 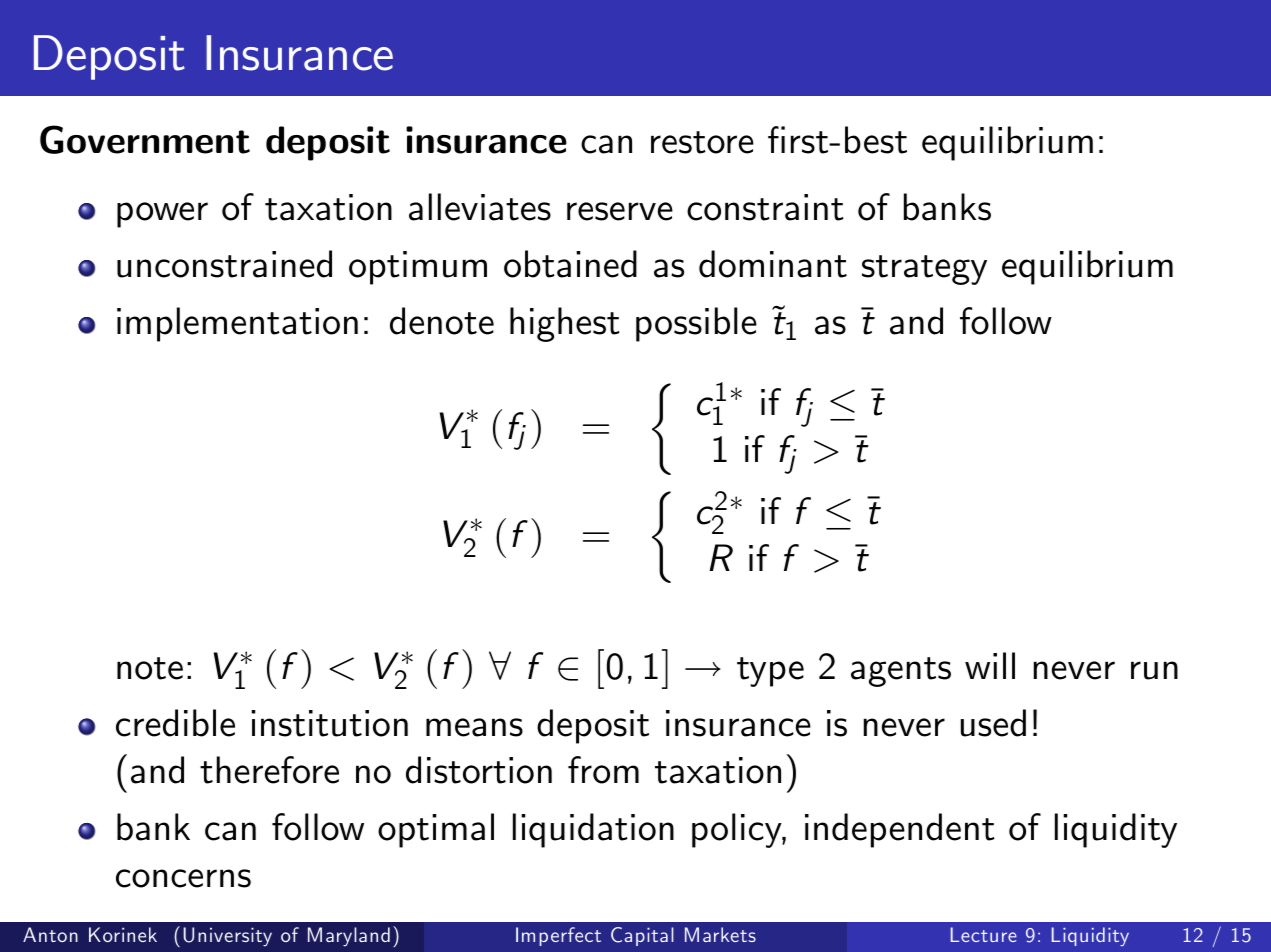 What do you see at coordinates (565, 324) in the screenshot?
I see `highest` at bounding box center [565, 324].
